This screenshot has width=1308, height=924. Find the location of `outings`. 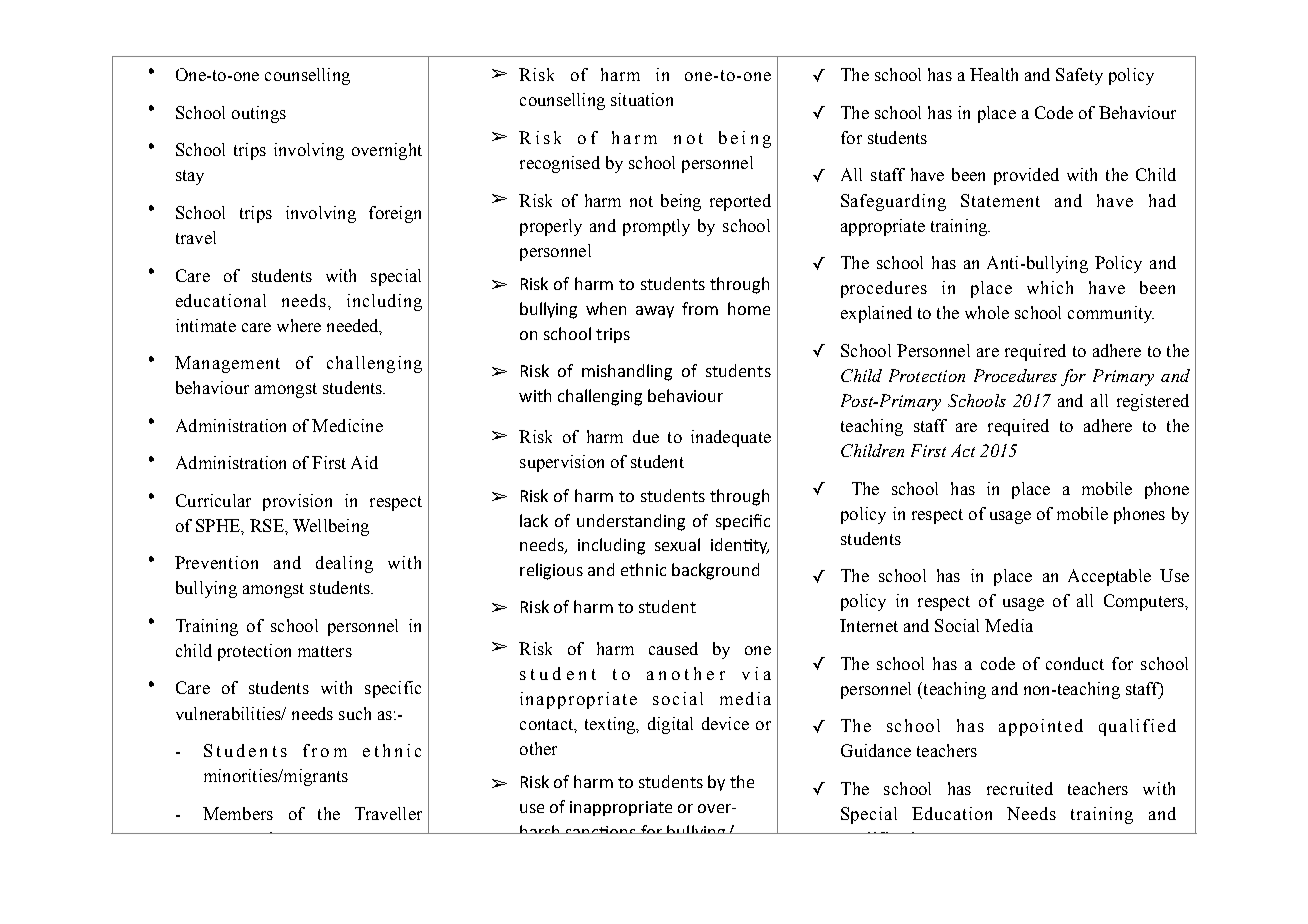

outings is located at coordinates (259, 114).
